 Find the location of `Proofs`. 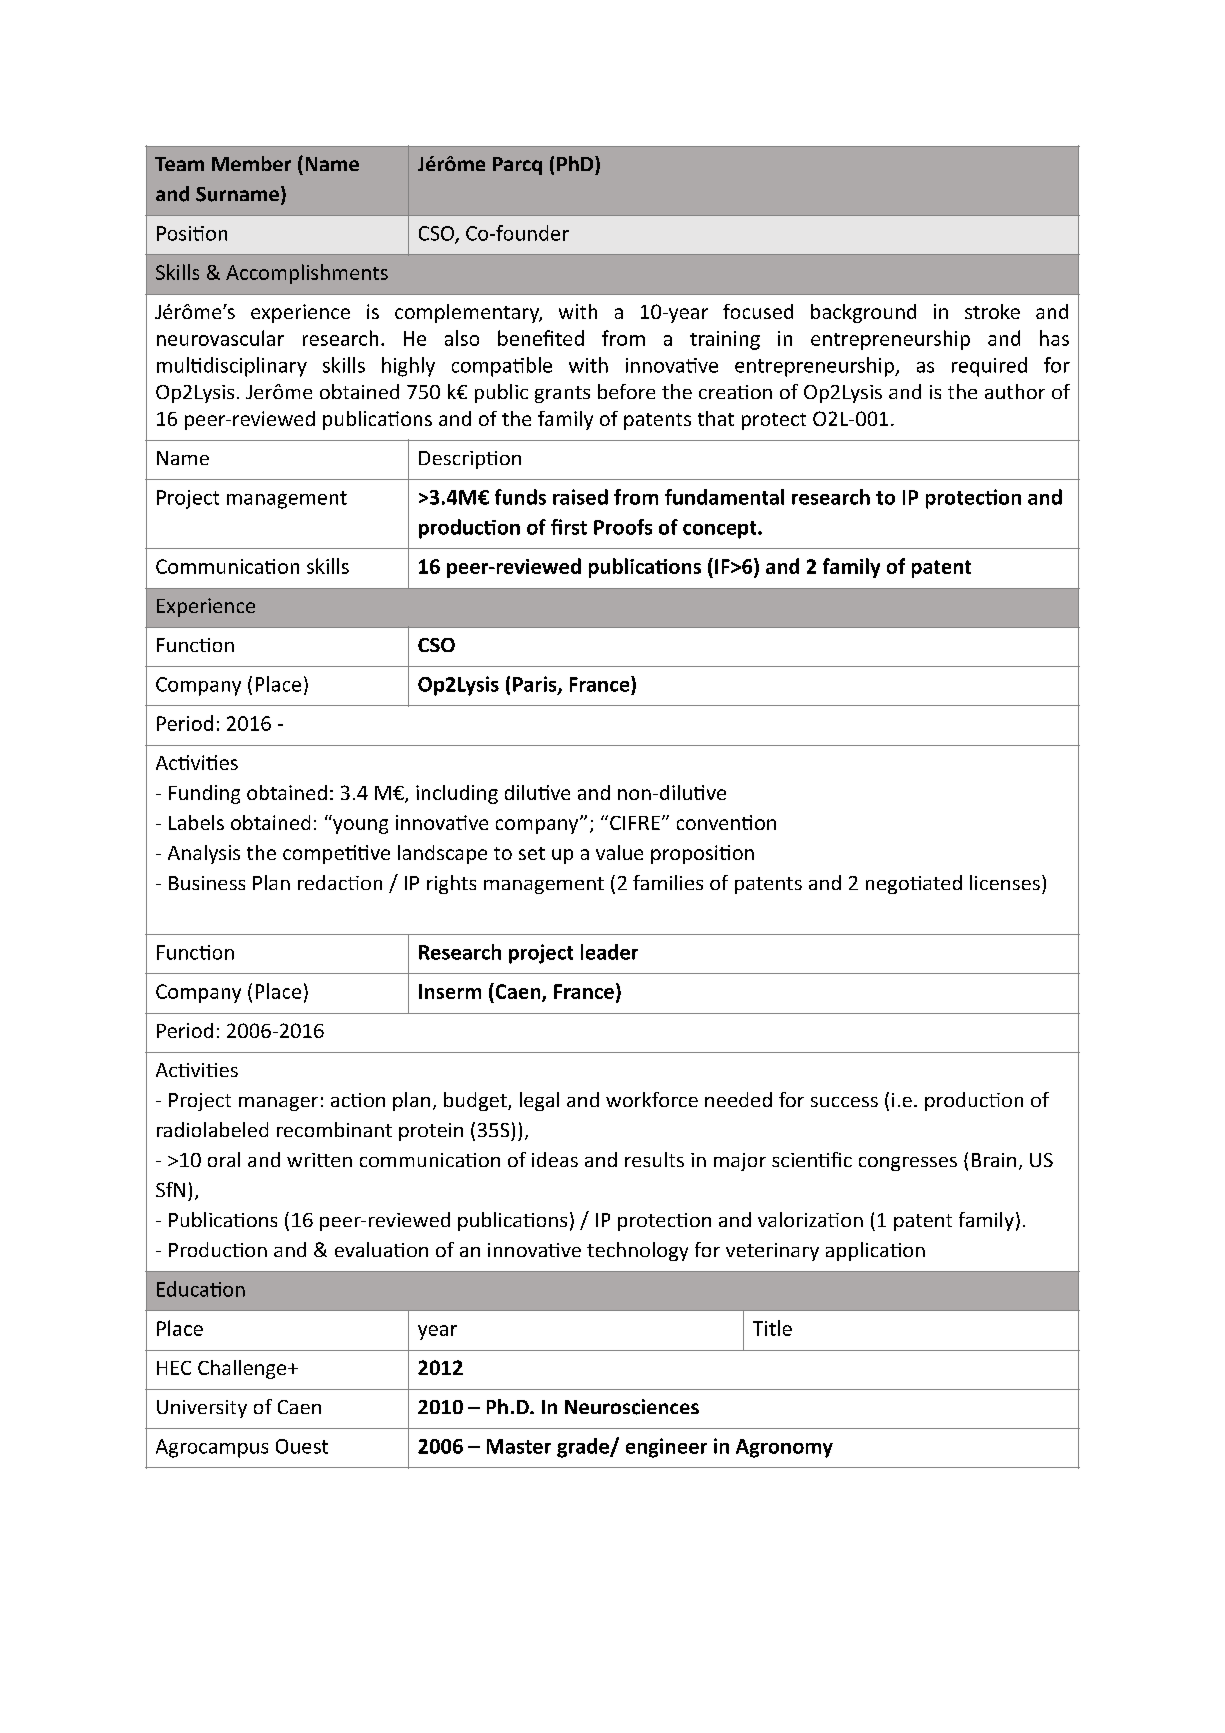

Proofs is located at coordinates (623, 527).
